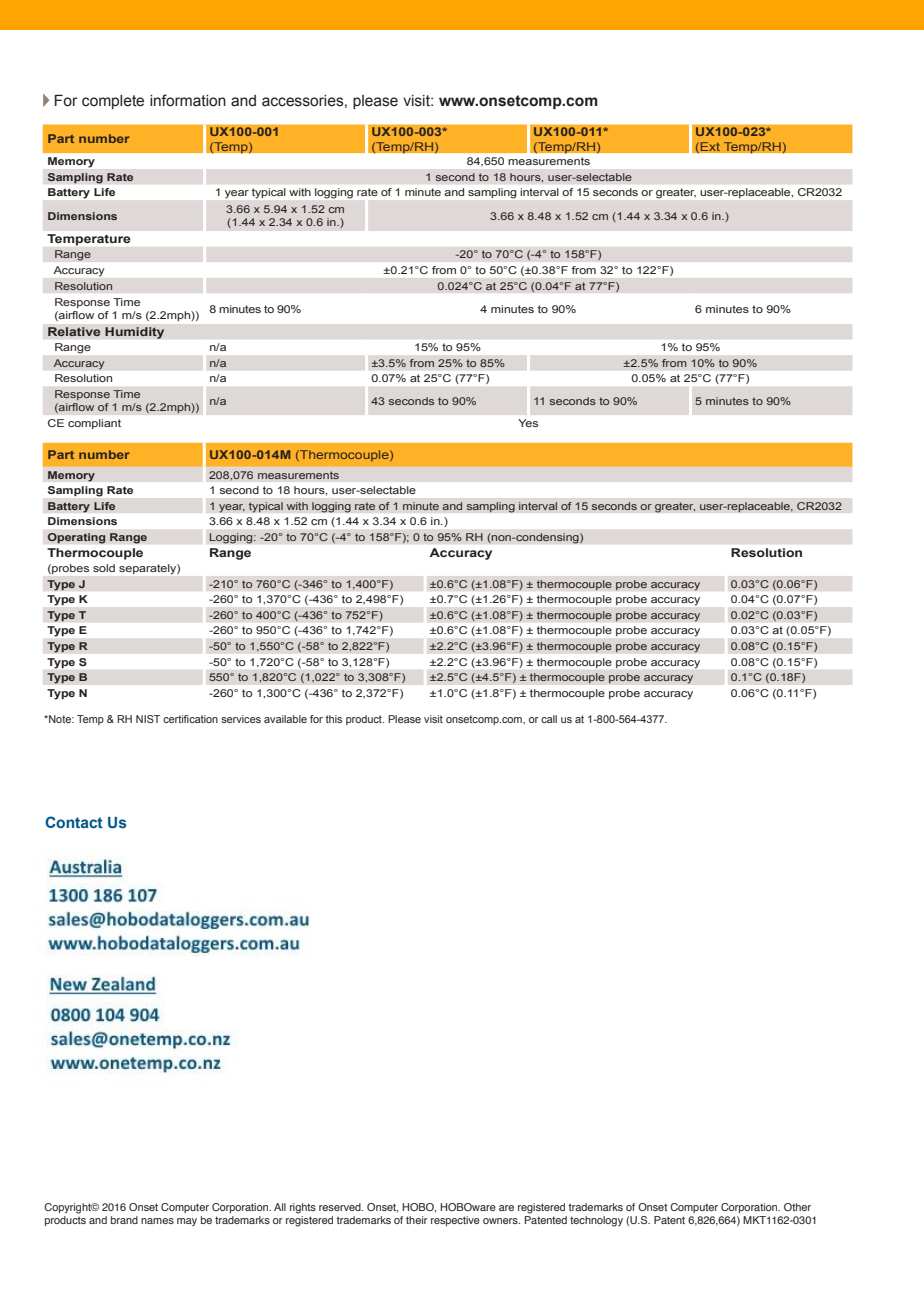 This screenshot has width=924, height=1308. I want to click on available, so click(285, 719).
